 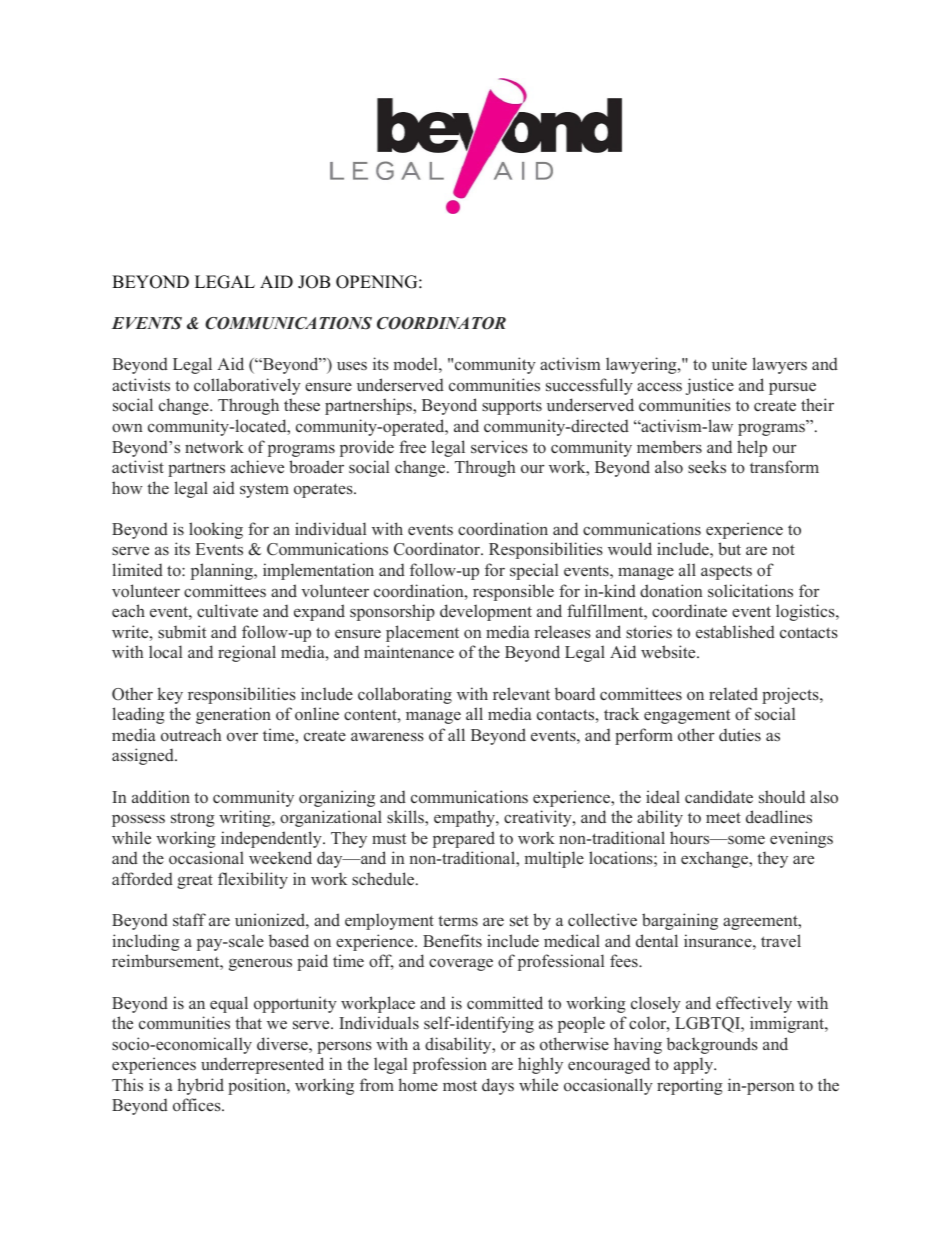 I want to click on JOB, so click(x=314, y=282).
